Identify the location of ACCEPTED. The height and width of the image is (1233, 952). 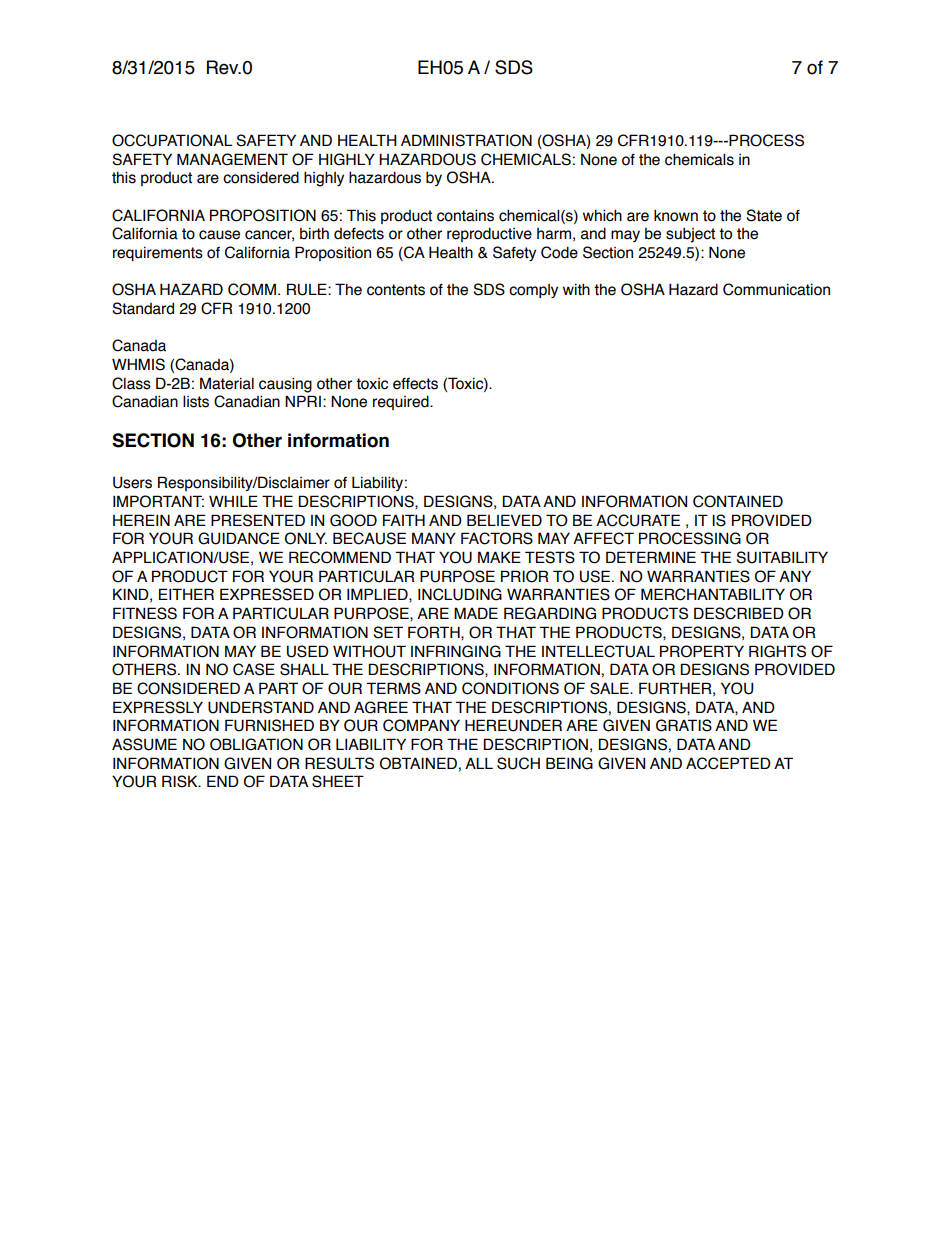
(728, 763).
